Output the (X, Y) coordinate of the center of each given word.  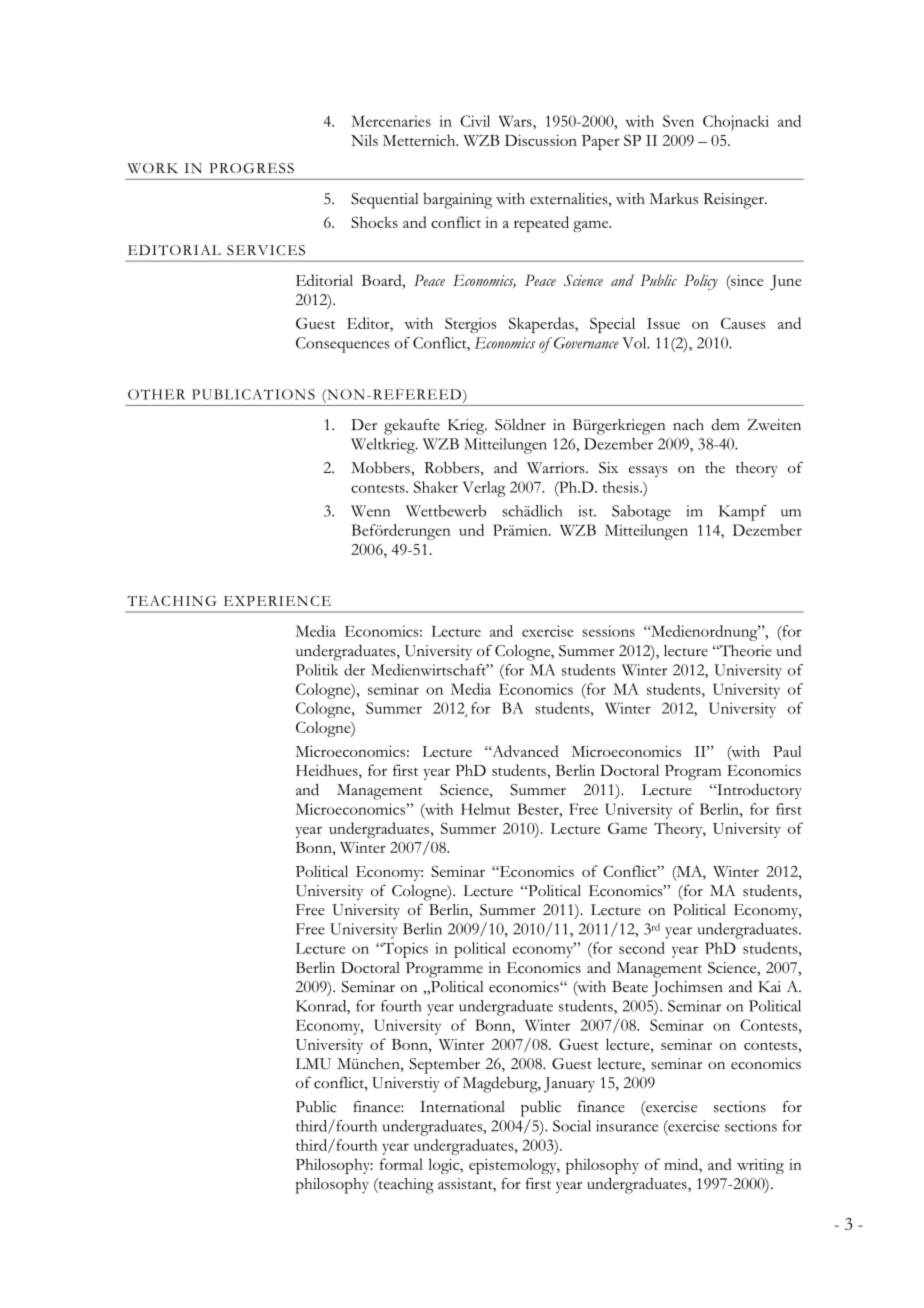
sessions (608, 631)
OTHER (156, 394)
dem (726, 424)
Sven (678, 121)
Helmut (486, 809)
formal (401, 1164)
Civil (475, 121)
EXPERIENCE (277, 601)
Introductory (758, 791)
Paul (787, 751)
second (642, 948)
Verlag (484, 489)
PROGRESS (251, 168)
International (462, 1107)
